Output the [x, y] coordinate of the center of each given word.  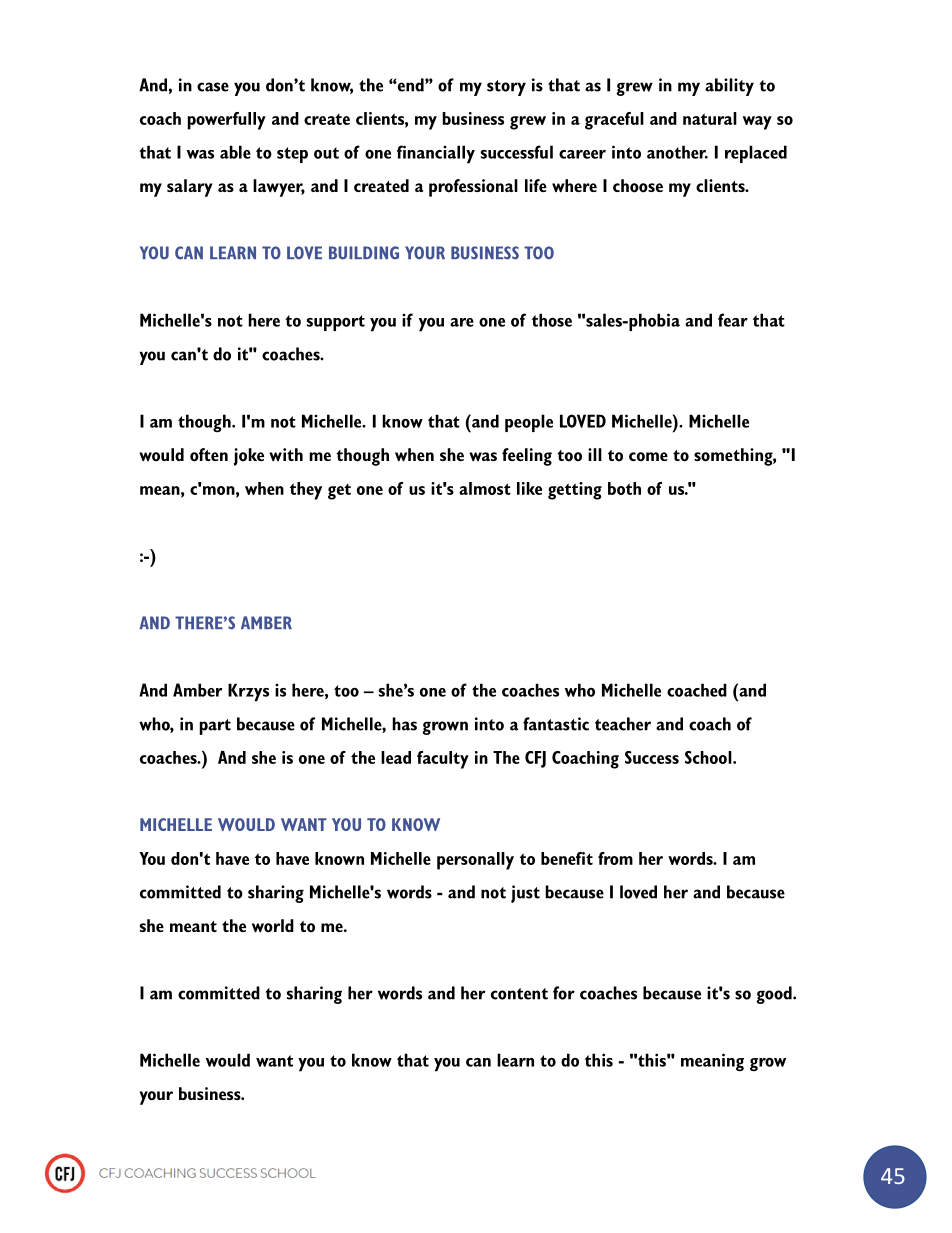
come [648, 457]
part [215, 727]
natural [710, 118]
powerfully [227, 121]
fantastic [556, 724]
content [519, 994]
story [506, 88]
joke [249, 457]
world [273, 926]
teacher [623, 724]
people [529, 423]
